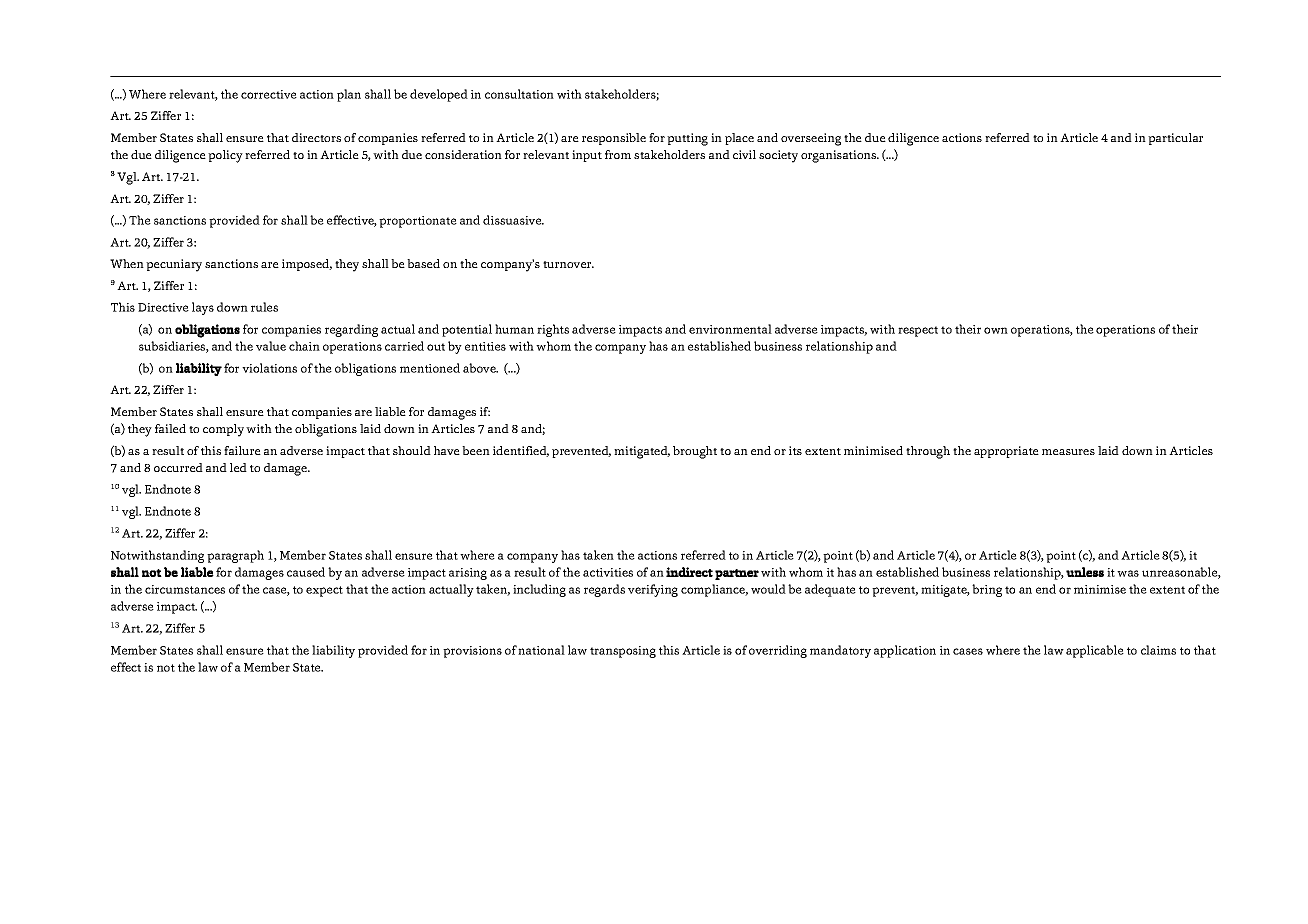  Describe the element at coordinates (324, 591) in the document. I see `expect` at that location.
